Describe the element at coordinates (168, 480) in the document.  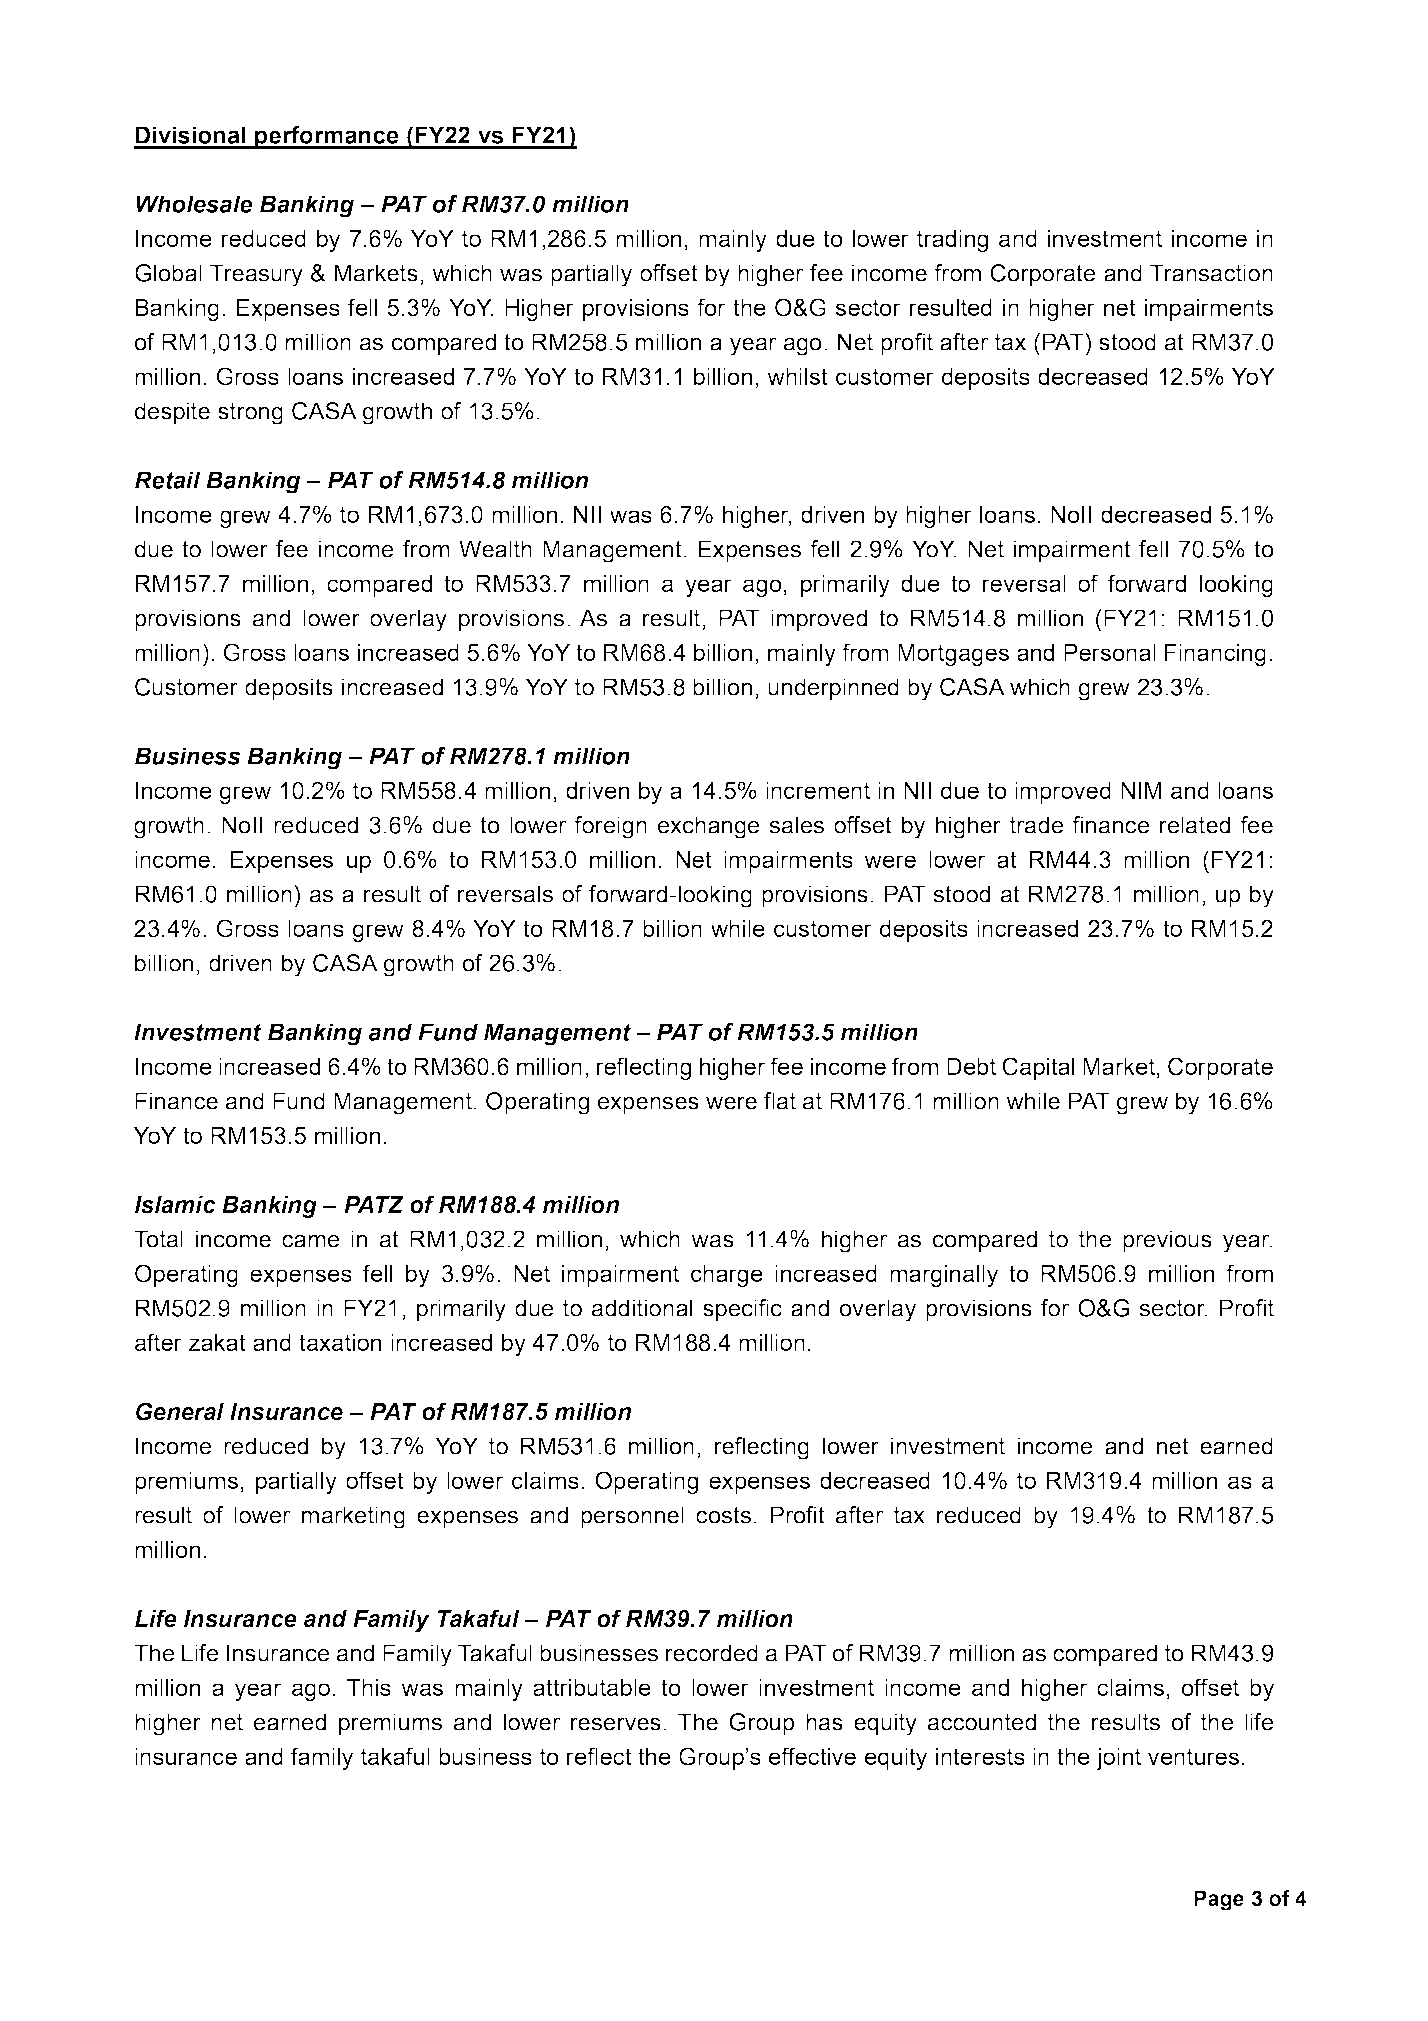
I see `Retail` at that location.
